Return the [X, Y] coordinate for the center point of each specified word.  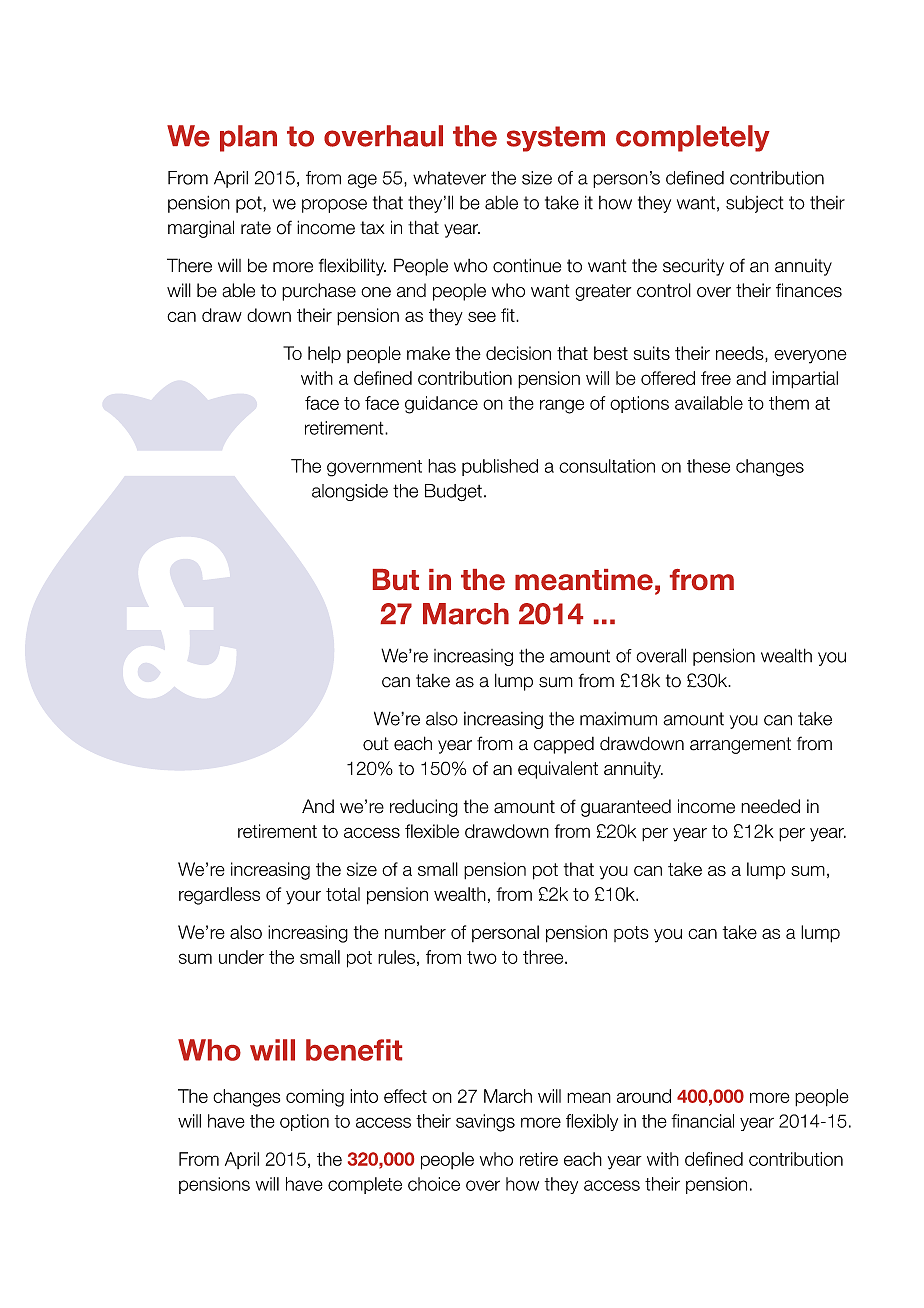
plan [248, 138]
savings [485, 1123]
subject [754, 204]
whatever [449, 178]
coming [315, 1098]
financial [702, 1121]
